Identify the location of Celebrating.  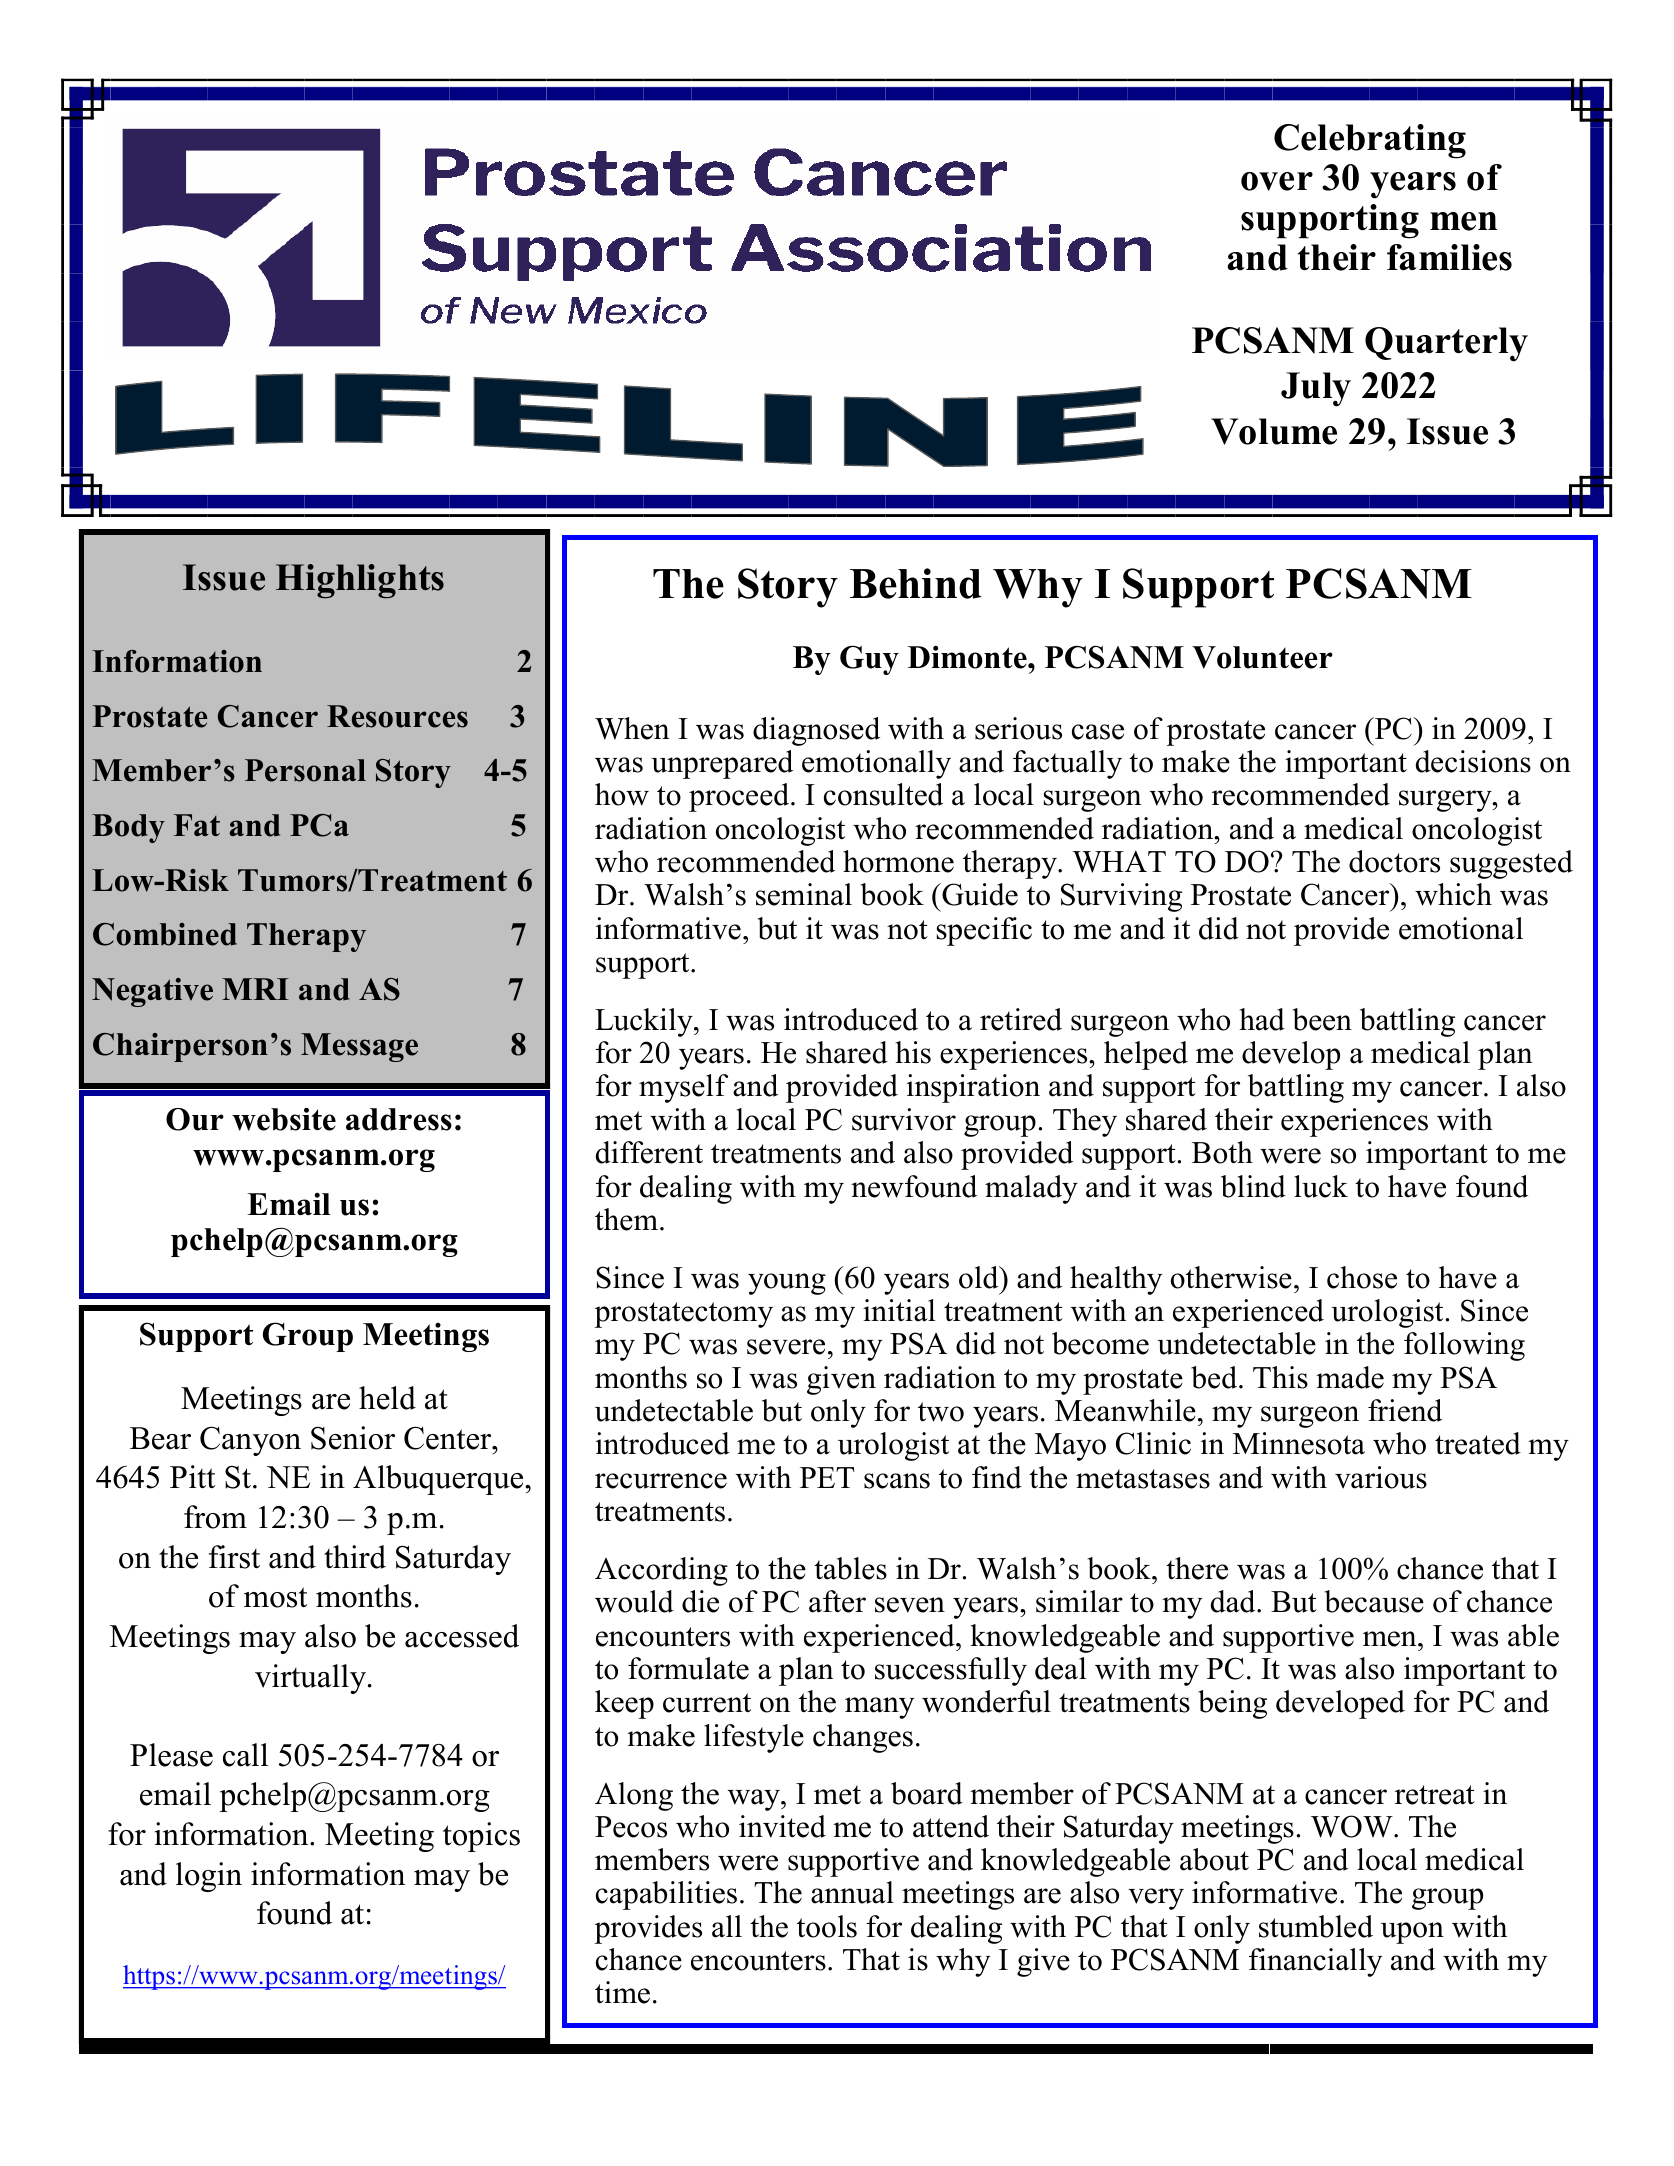
(1370, 141).
